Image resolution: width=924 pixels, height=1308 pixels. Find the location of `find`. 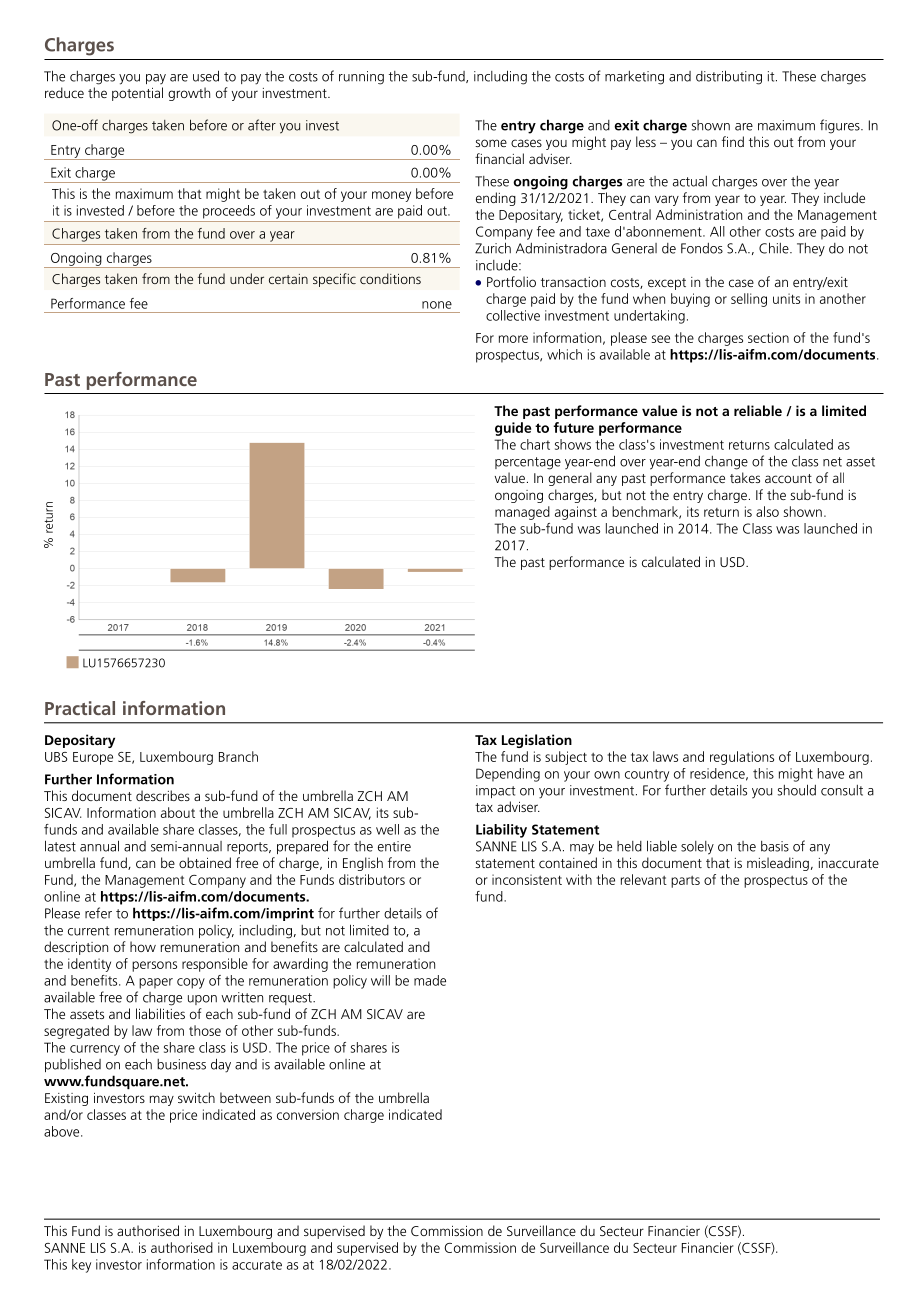

find is located at coordinates (733, 141).
